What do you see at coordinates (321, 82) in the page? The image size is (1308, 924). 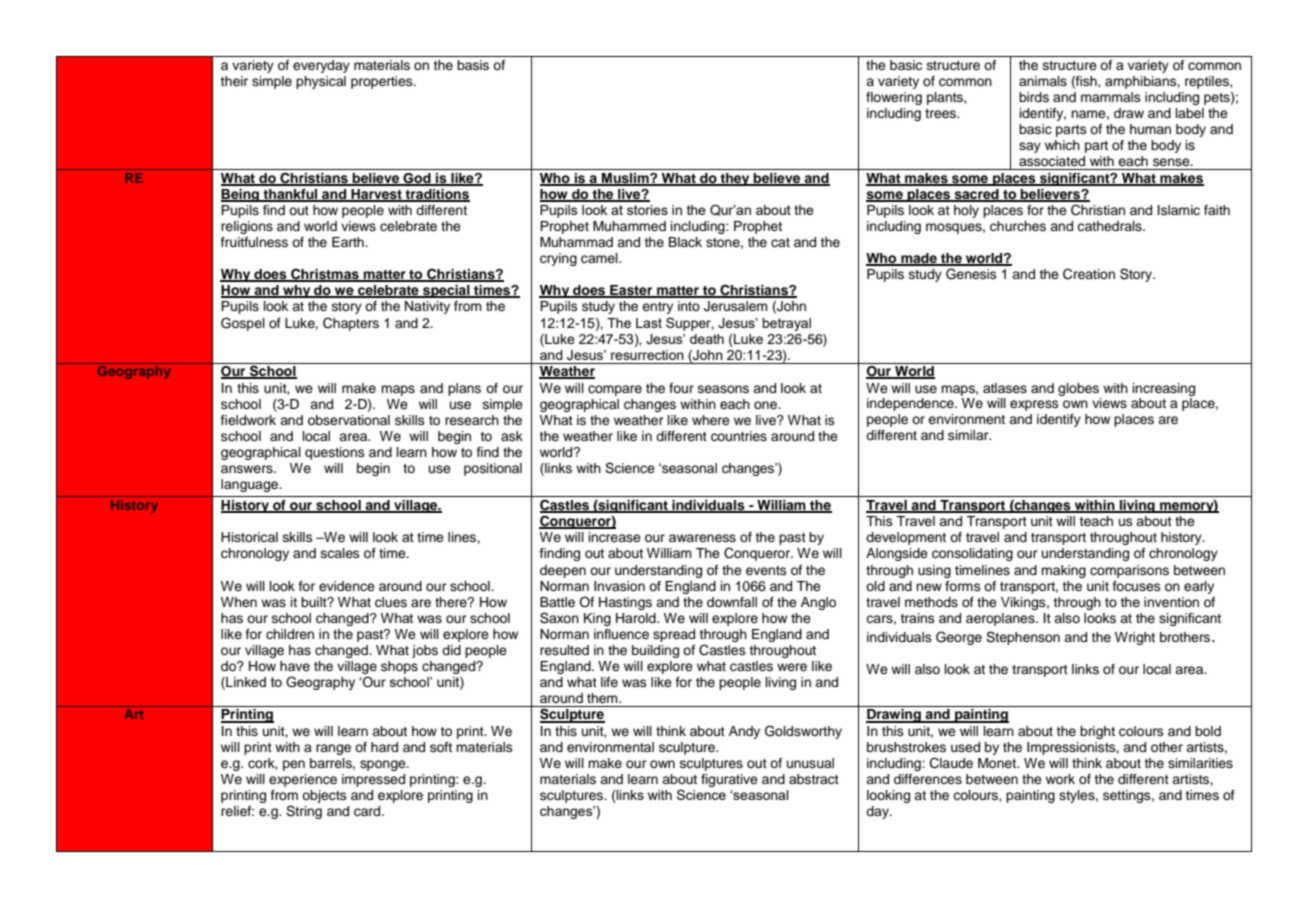 I see `physical` at bounding box center [321, 82].
